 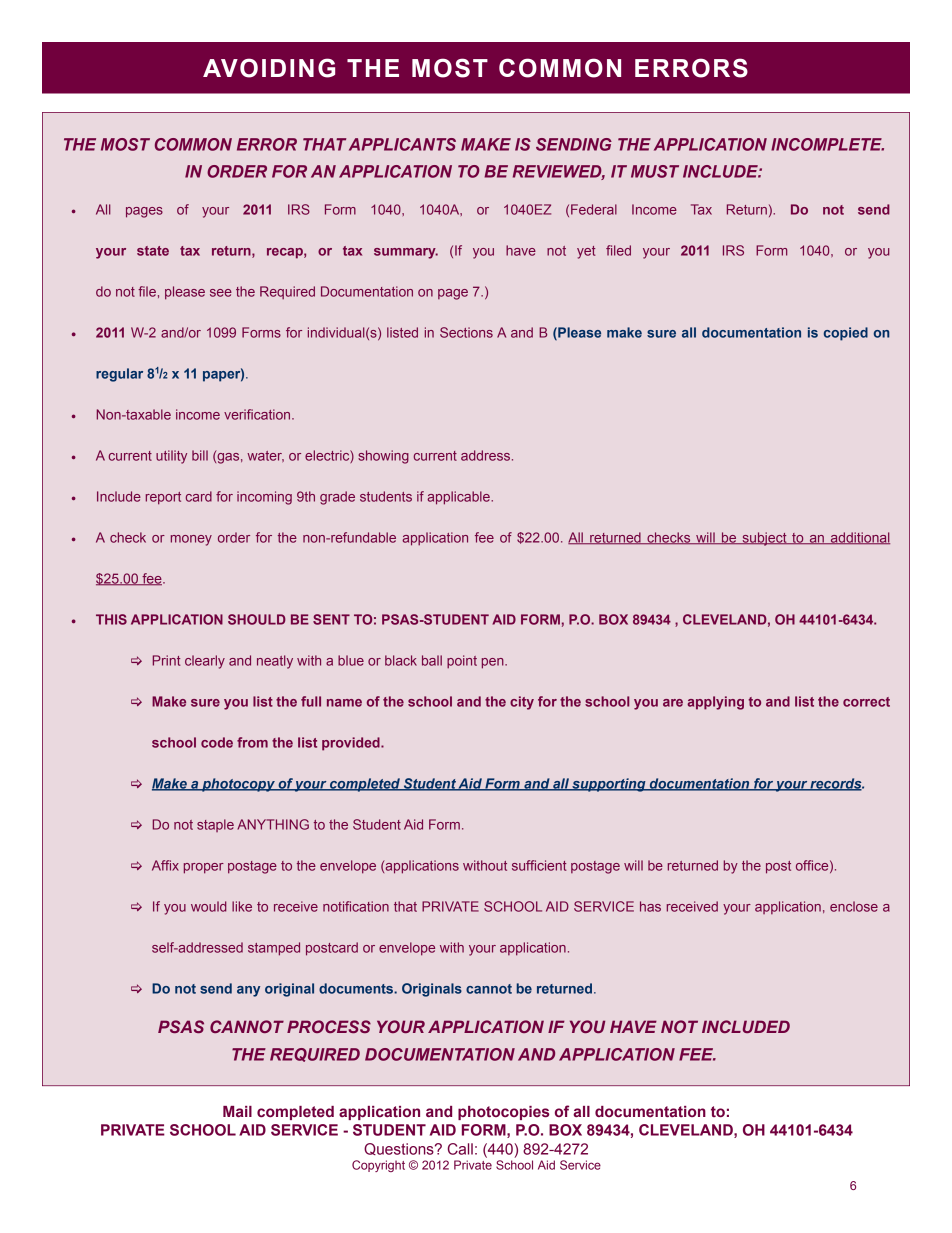 I want to click on applying, so click(x=715, y=703).
